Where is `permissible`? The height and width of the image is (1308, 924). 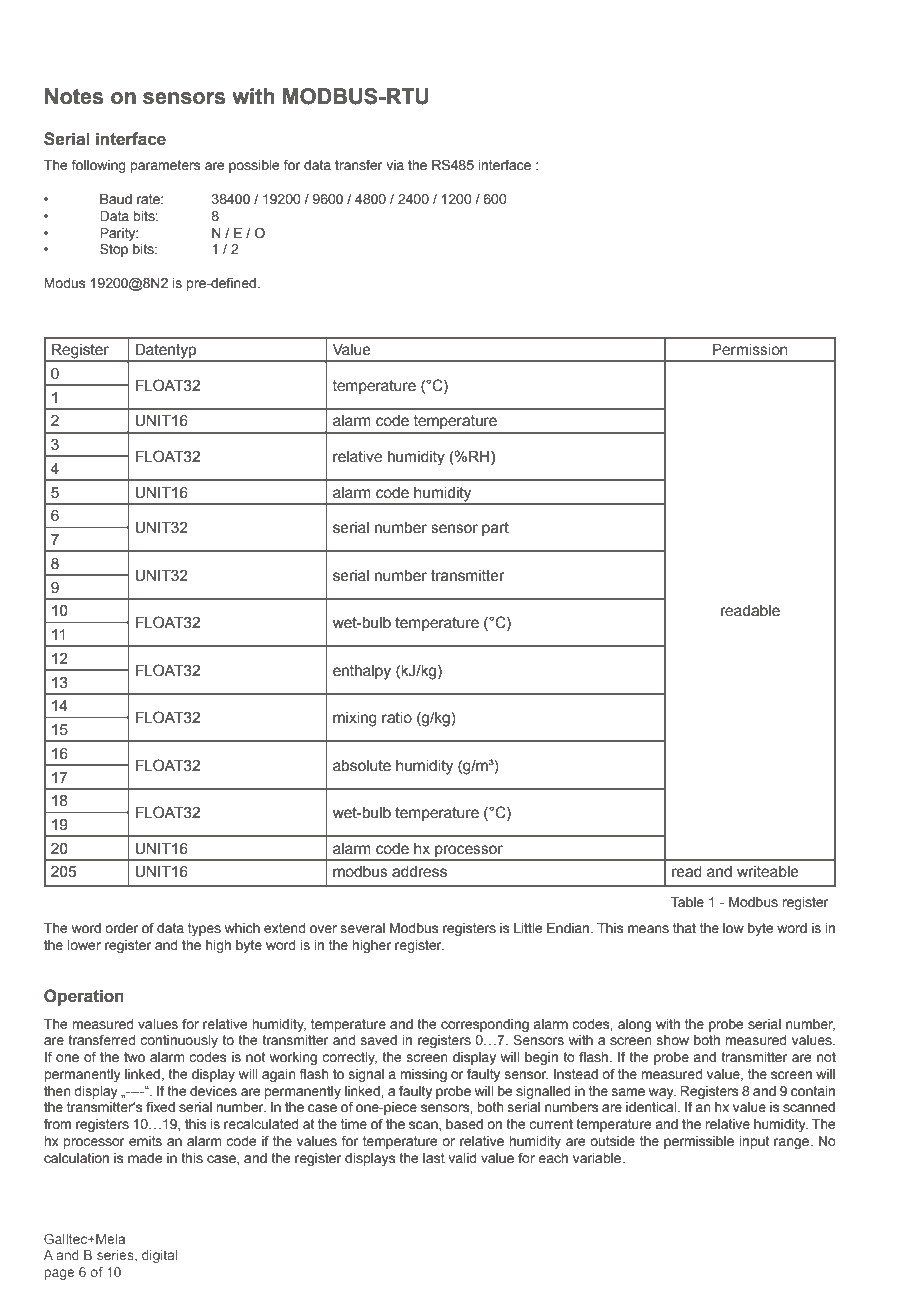
permissible is located at coordinates (699, 1142).
